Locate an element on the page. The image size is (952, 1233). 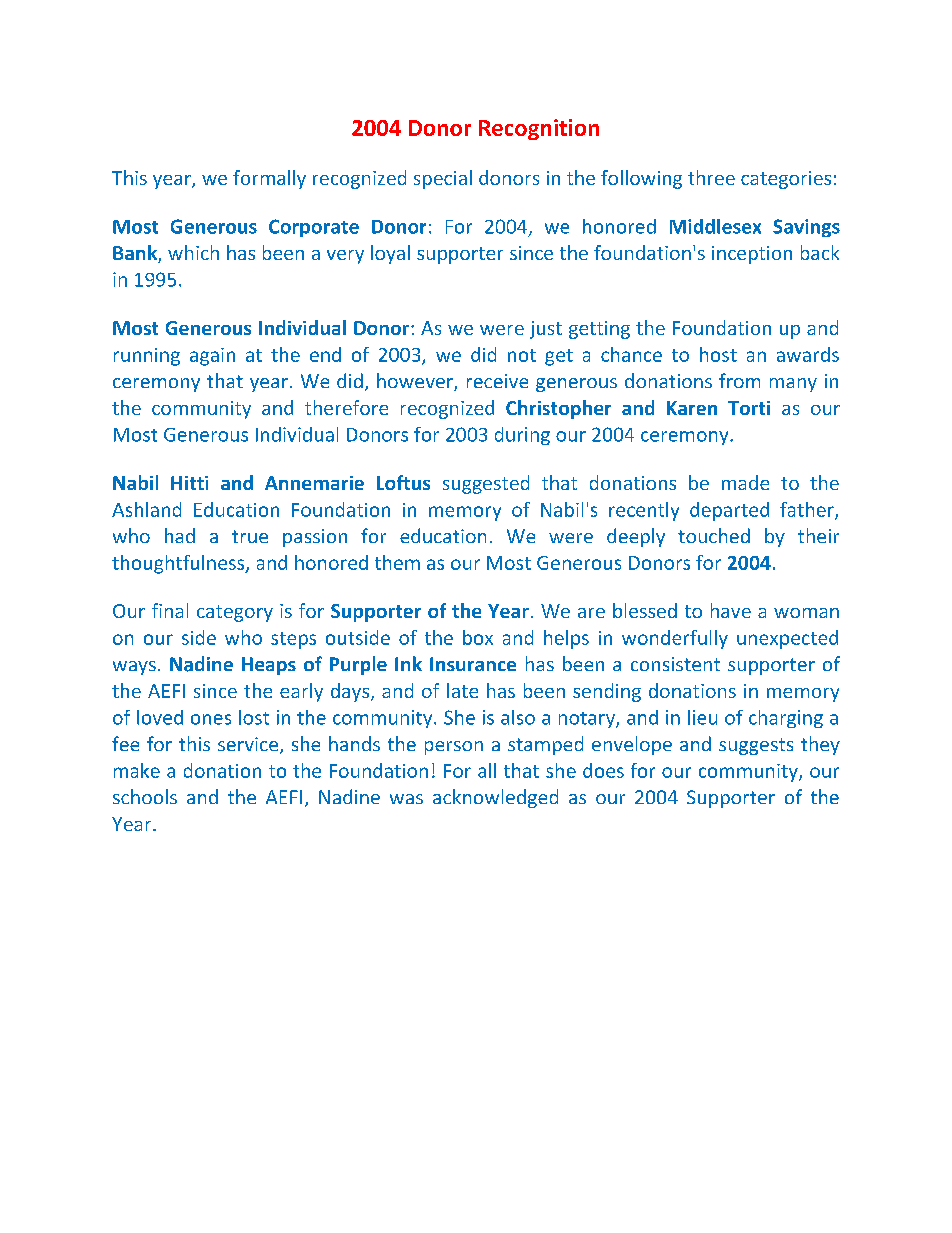
three is located at coordinates (711, 177).
